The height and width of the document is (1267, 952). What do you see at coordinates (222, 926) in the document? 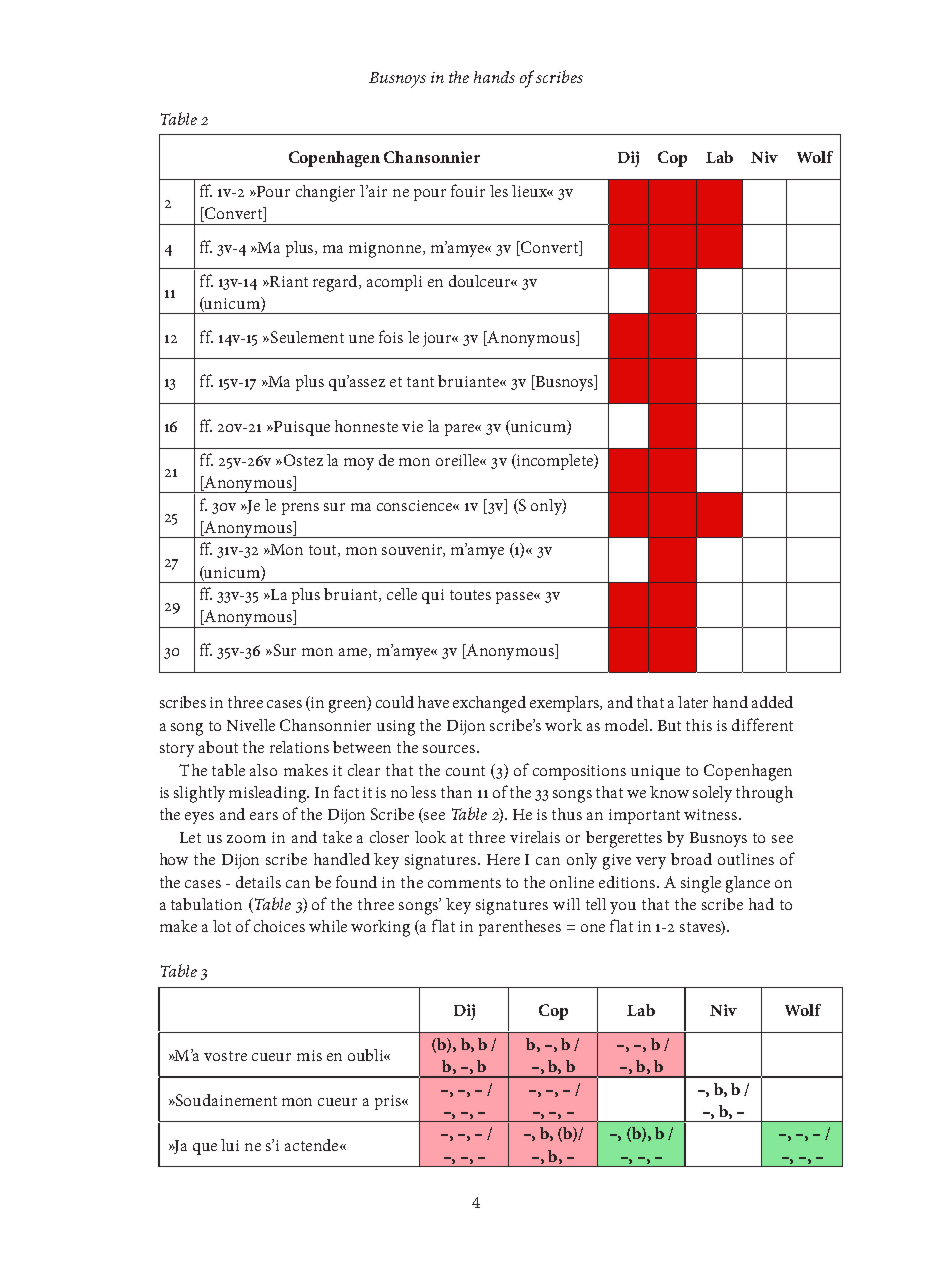
I see `lot` at bounding box center [222, 926].
